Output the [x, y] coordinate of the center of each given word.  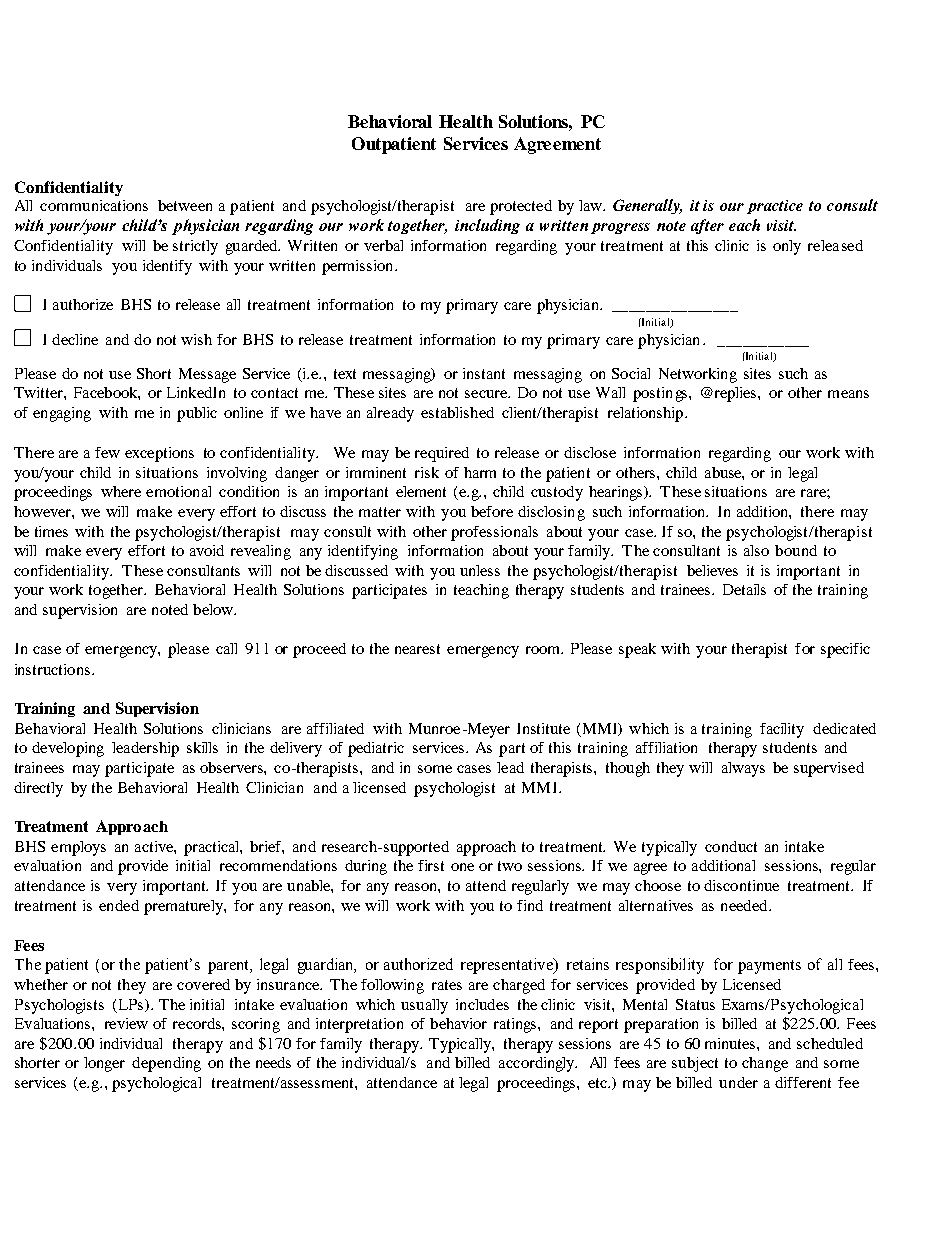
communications [94, 205]
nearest [417, 649]
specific [845, 650]
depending [166, 1064]
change [765, 1064]
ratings [516, 1025]
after [707, 226]
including [487, 226]
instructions [52, 669]
